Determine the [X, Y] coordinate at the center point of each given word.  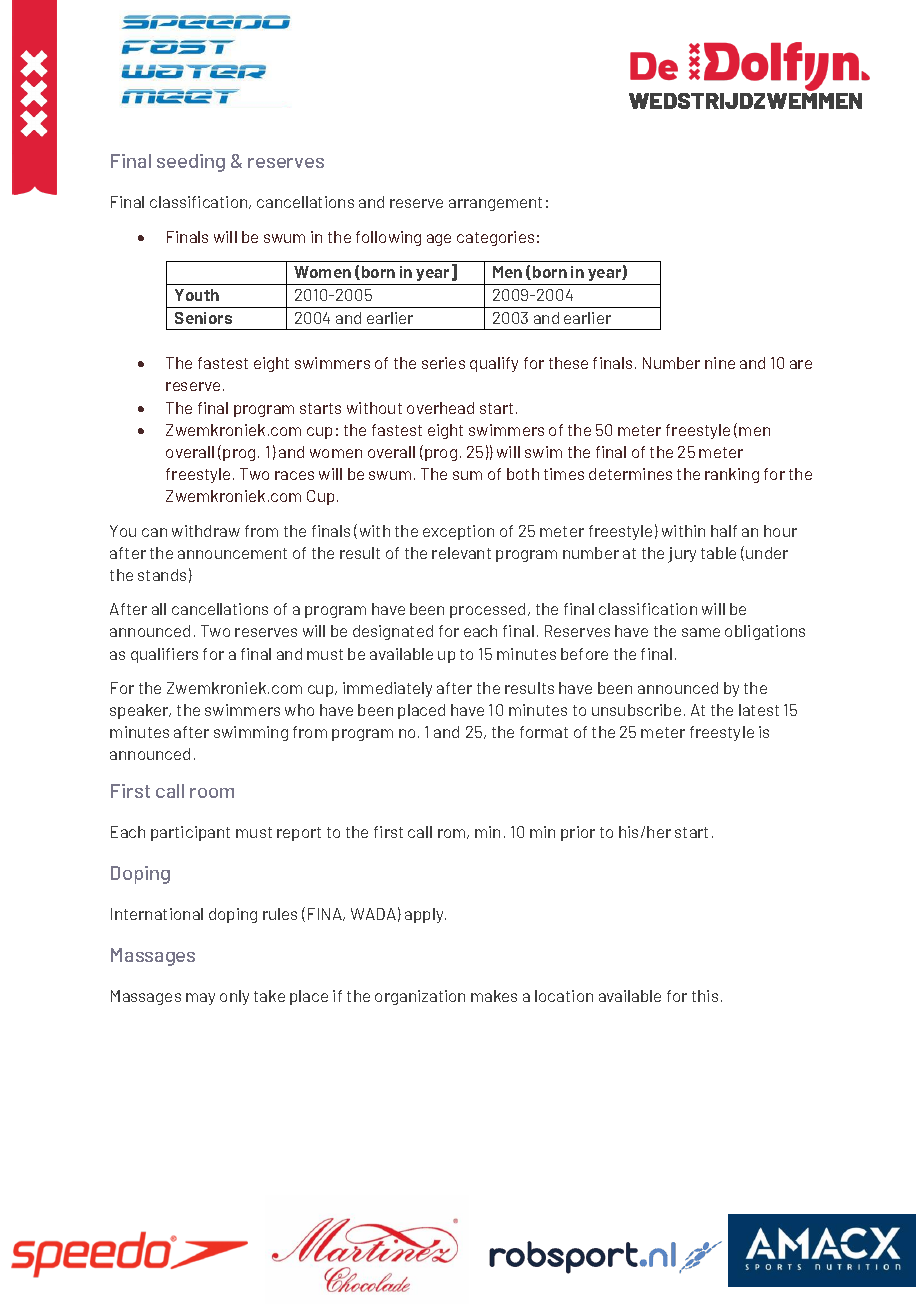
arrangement [495, 204]
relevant [461, 553]
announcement [232, 553]
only [234, 997]
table [718, 553]
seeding [191, 163]
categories [495, 238]
